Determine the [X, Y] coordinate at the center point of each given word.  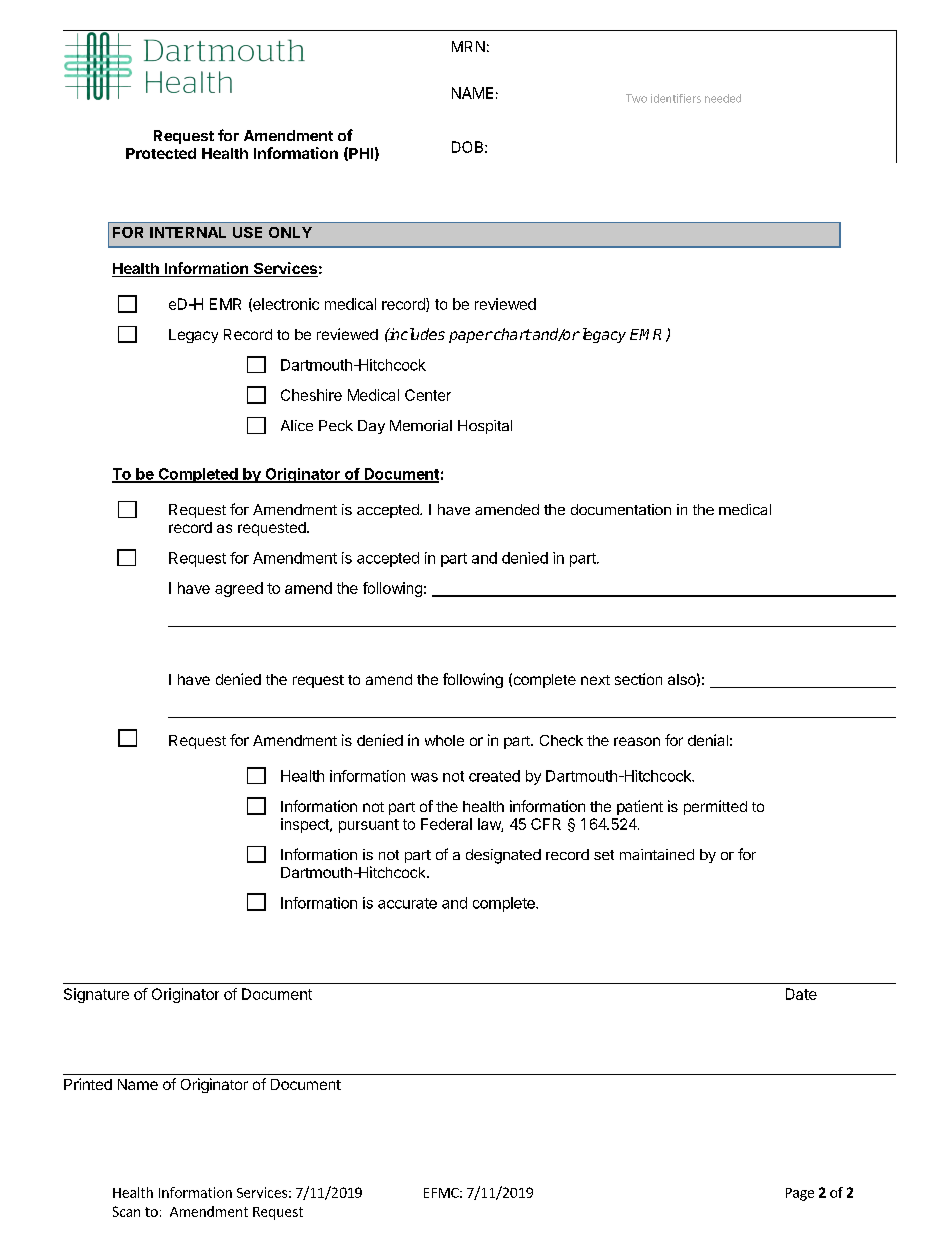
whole [444, 740]
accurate [407, 903]
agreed [239, 589]
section [638, 679]
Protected [161, 153]
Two [636, 98]
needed [723, 98]
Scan [126, 1211]
